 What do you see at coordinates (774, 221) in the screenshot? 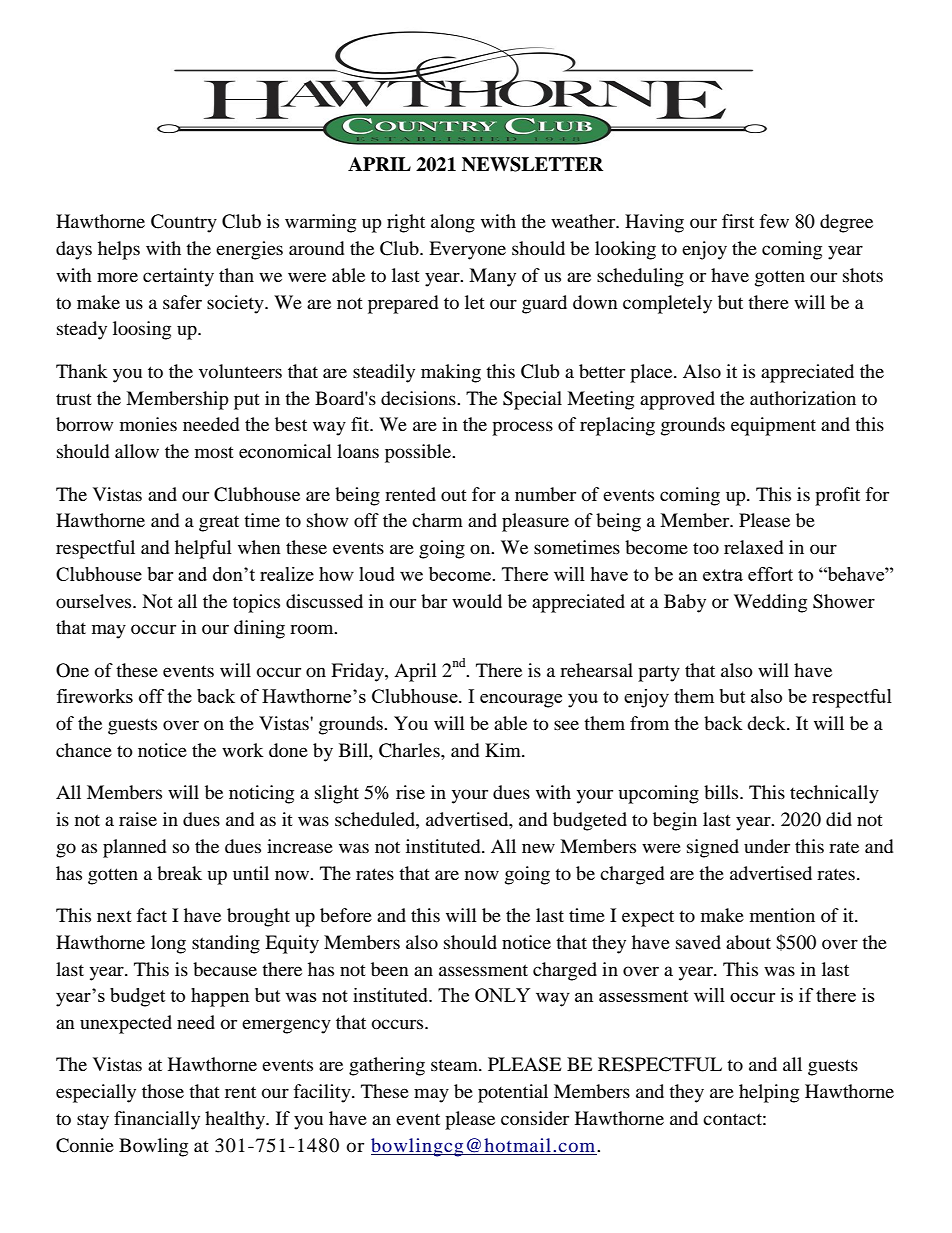
I see `few` at bounding box center [774, 221].
